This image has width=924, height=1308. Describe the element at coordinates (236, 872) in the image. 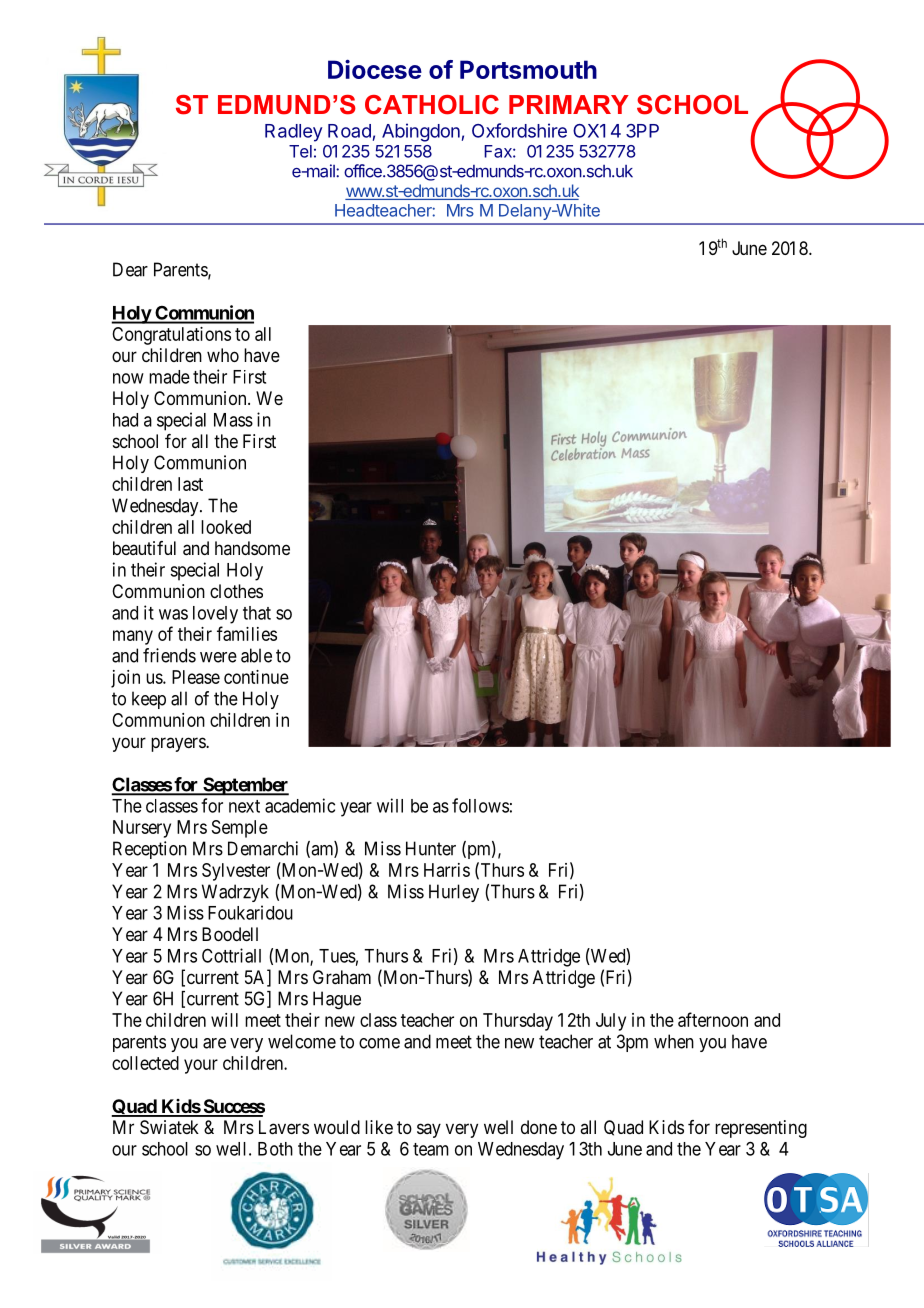

I see `Sylvester` at that location.
